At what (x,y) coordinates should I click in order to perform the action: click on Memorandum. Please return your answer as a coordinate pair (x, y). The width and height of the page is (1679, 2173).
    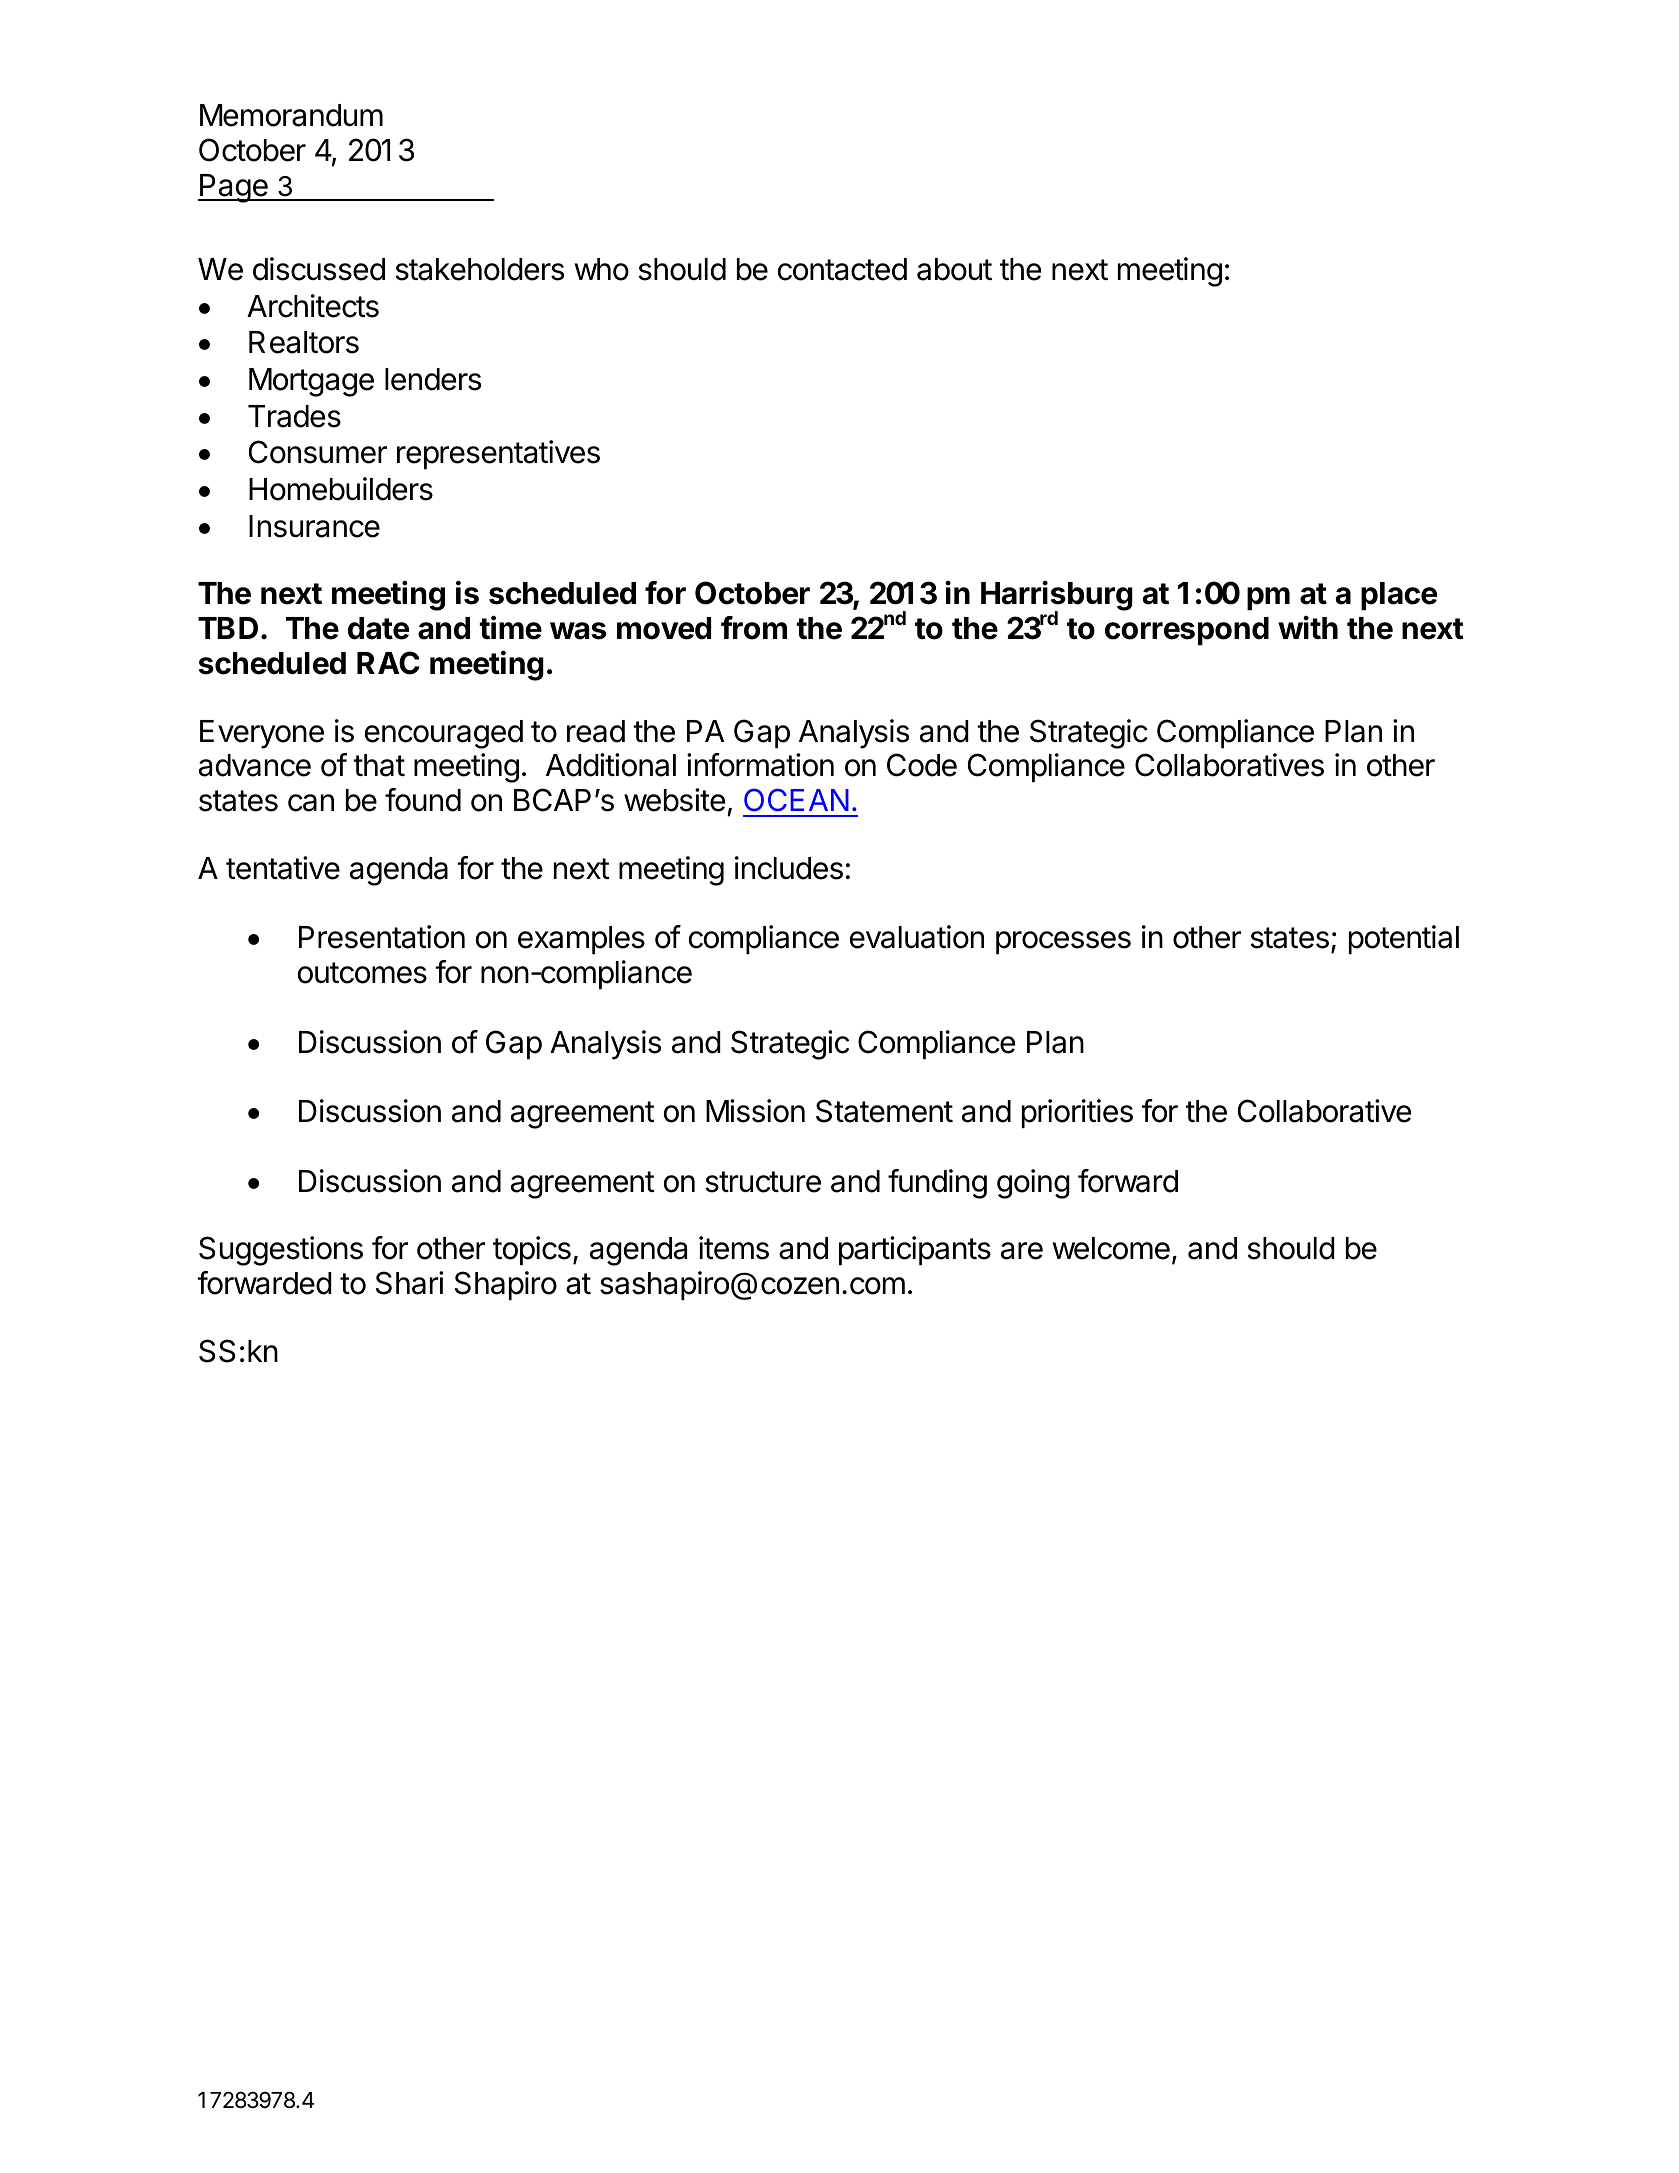
    Looking at the image, I should click on (291, 115).
